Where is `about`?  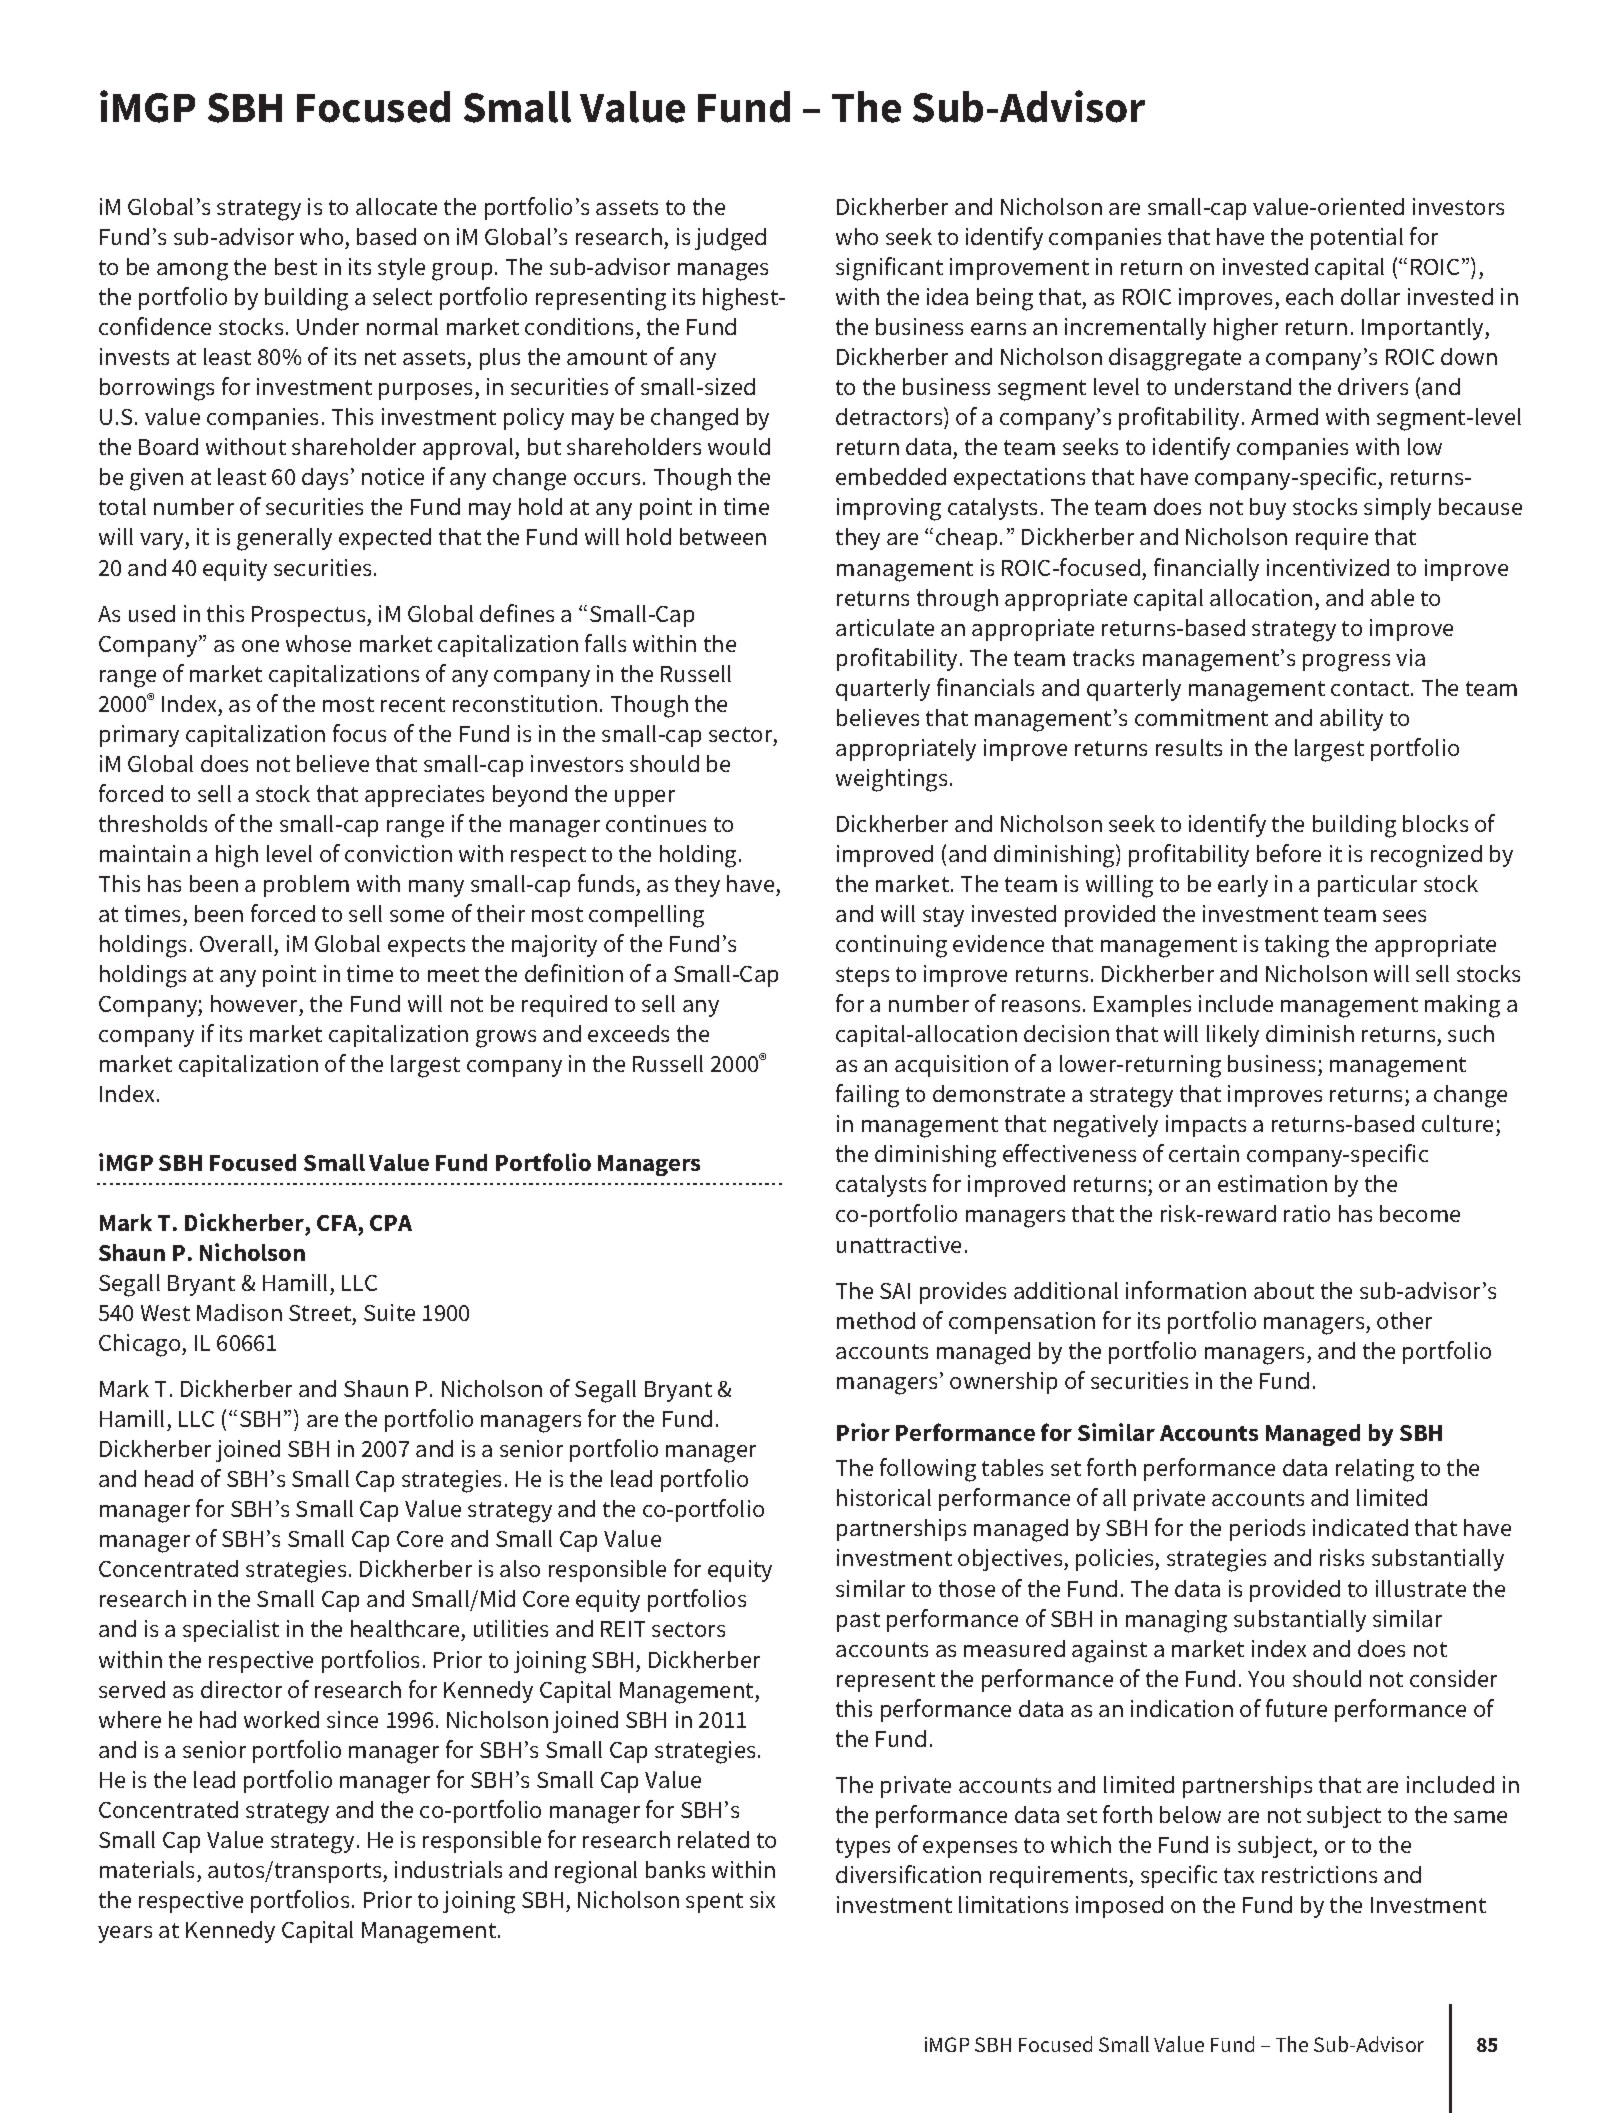
about is located at coordinates (1284, 1290).
